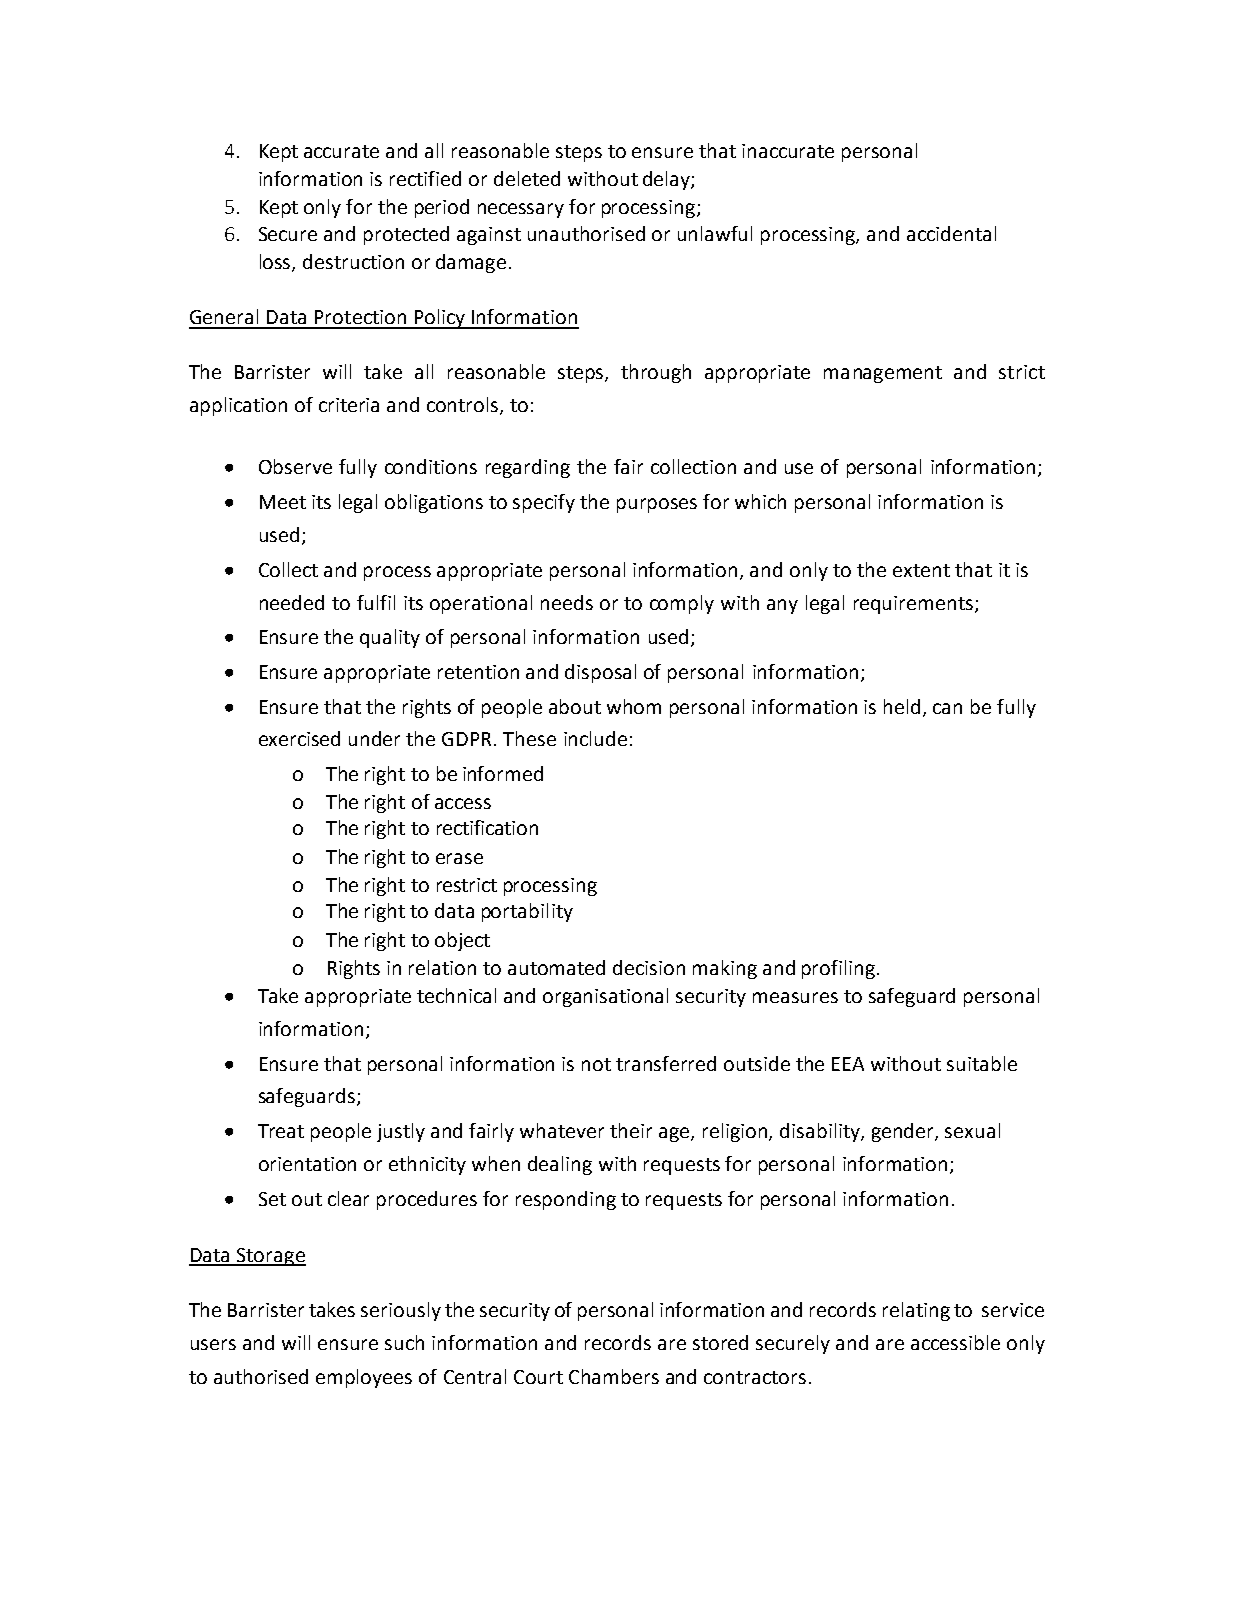 The width and height of the screenshot is (1236, 1599). What do you see at coordinates (281, 1131) in the screenshot?
I see `Treat` at bounding box center [281, 1131].
